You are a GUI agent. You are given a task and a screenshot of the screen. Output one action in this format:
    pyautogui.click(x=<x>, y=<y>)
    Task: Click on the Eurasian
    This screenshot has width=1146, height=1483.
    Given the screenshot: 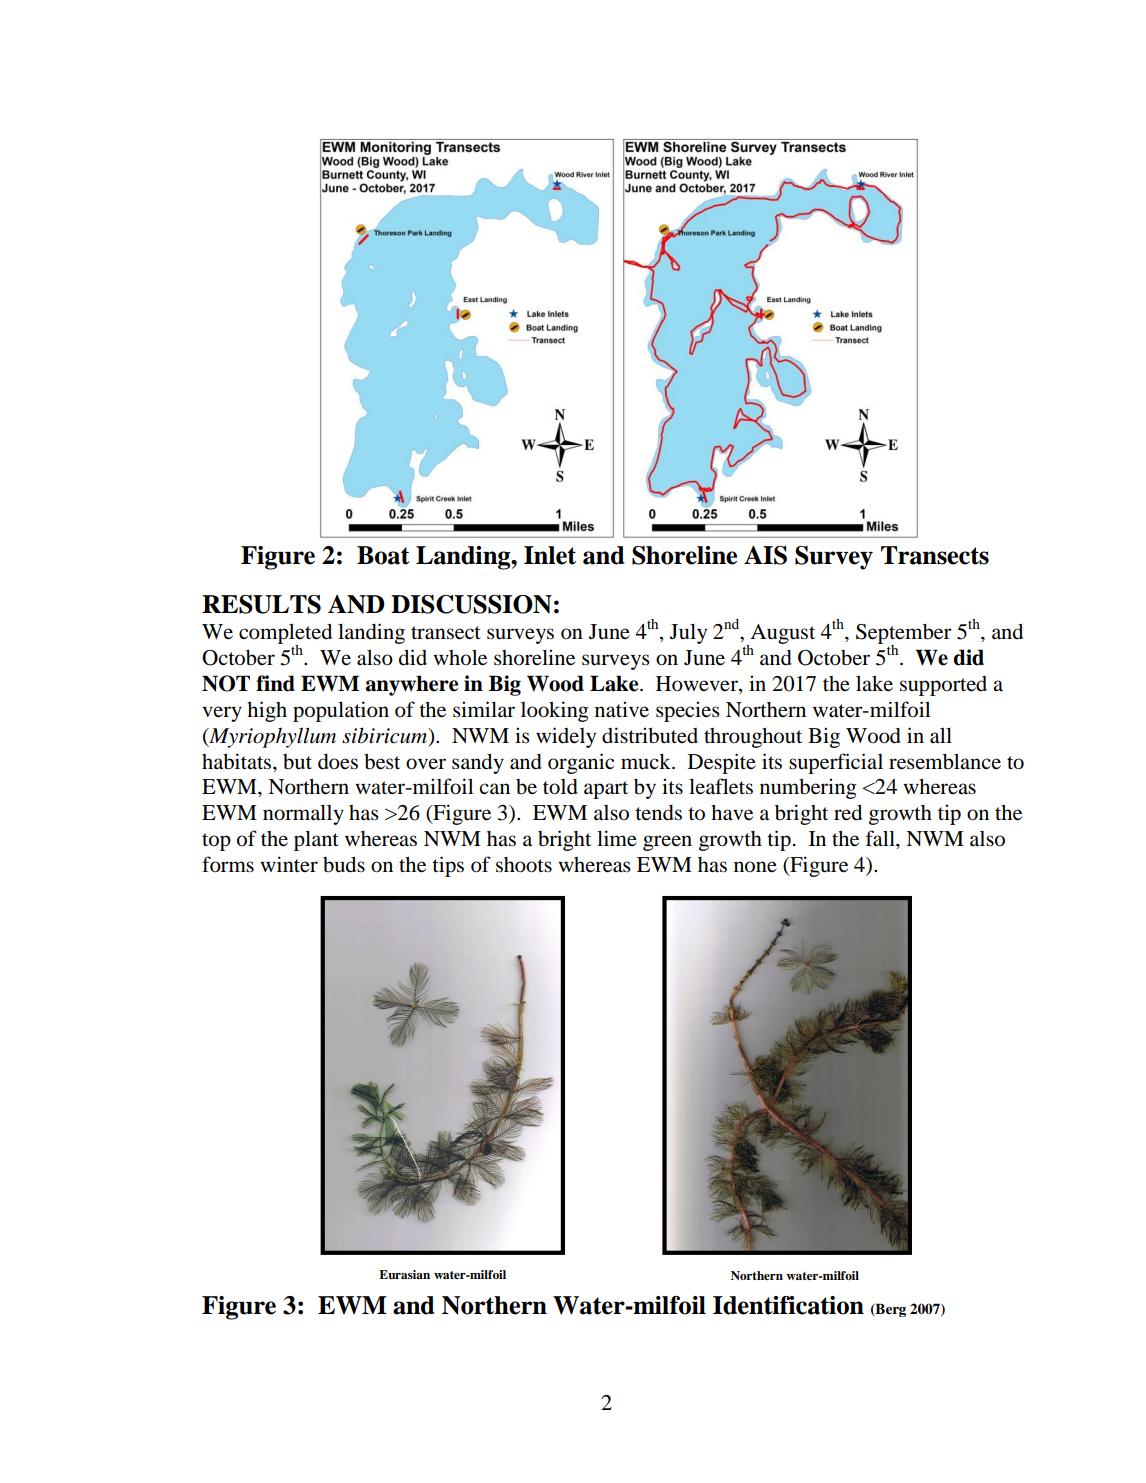 What is the action you would take?
    pyautogui.click(x=404, y=1274)
